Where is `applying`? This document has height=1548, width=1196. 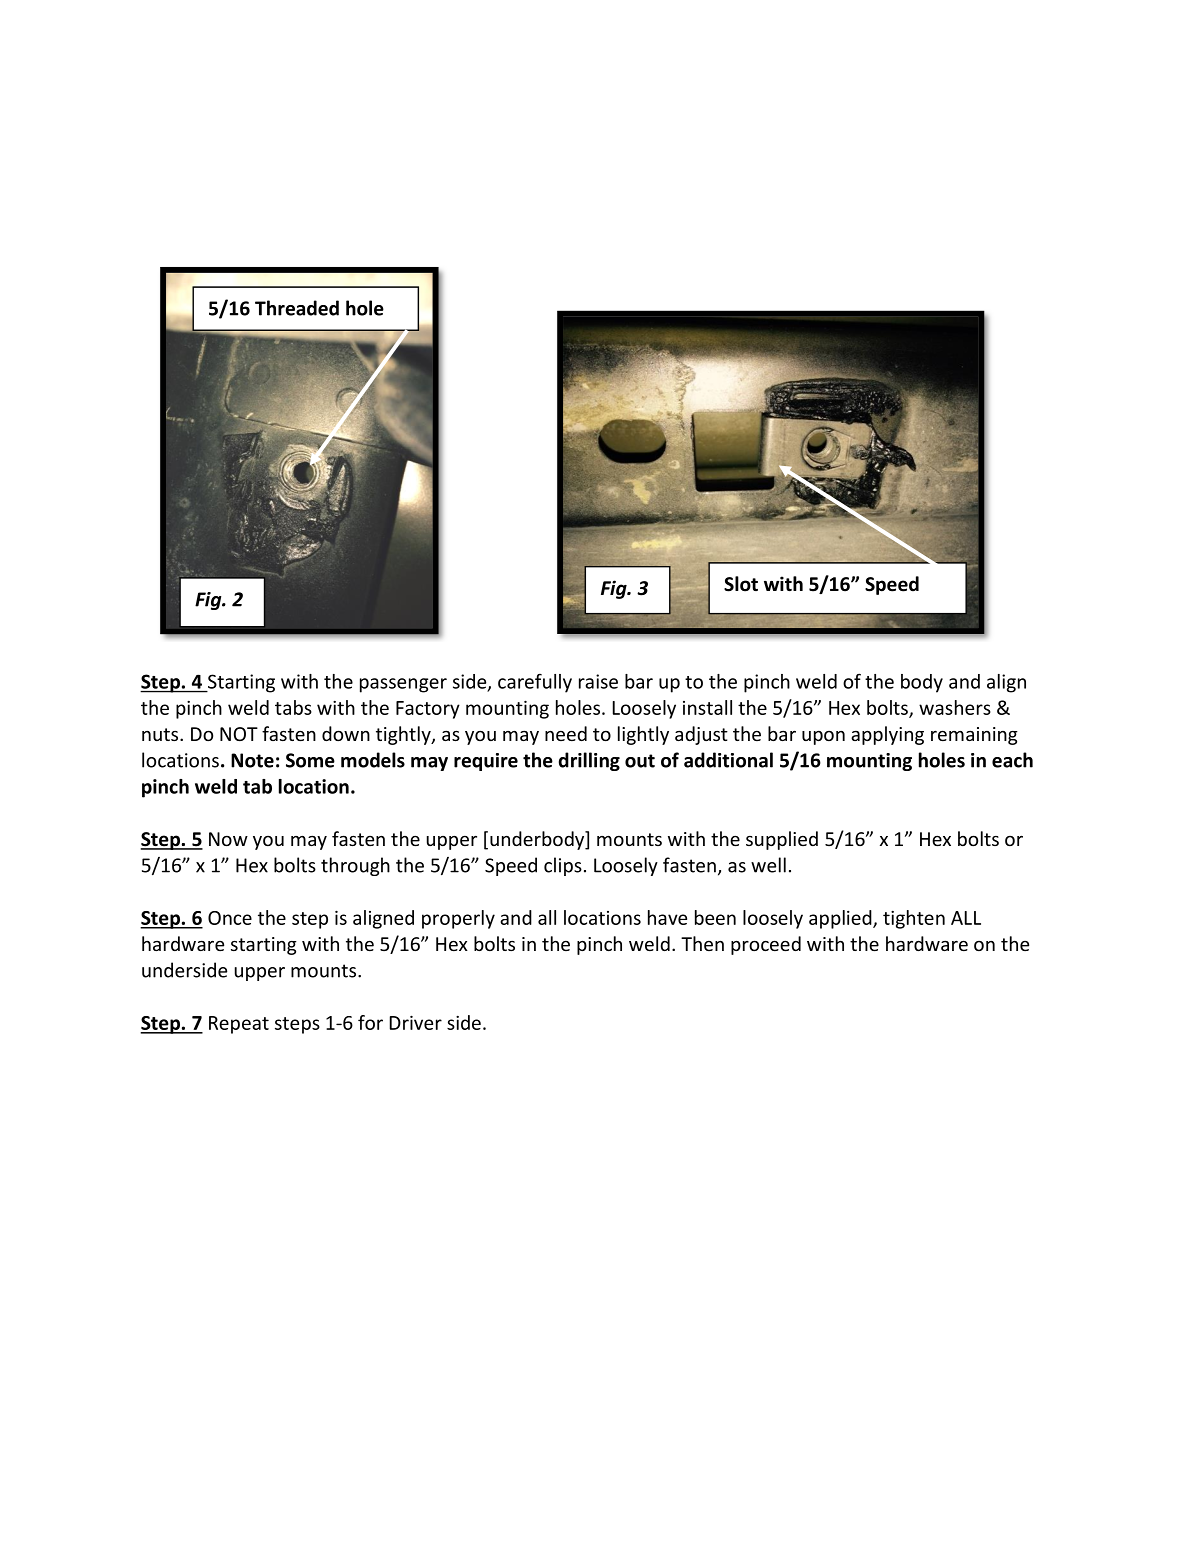
applying is located at coordinates (887, 735).
